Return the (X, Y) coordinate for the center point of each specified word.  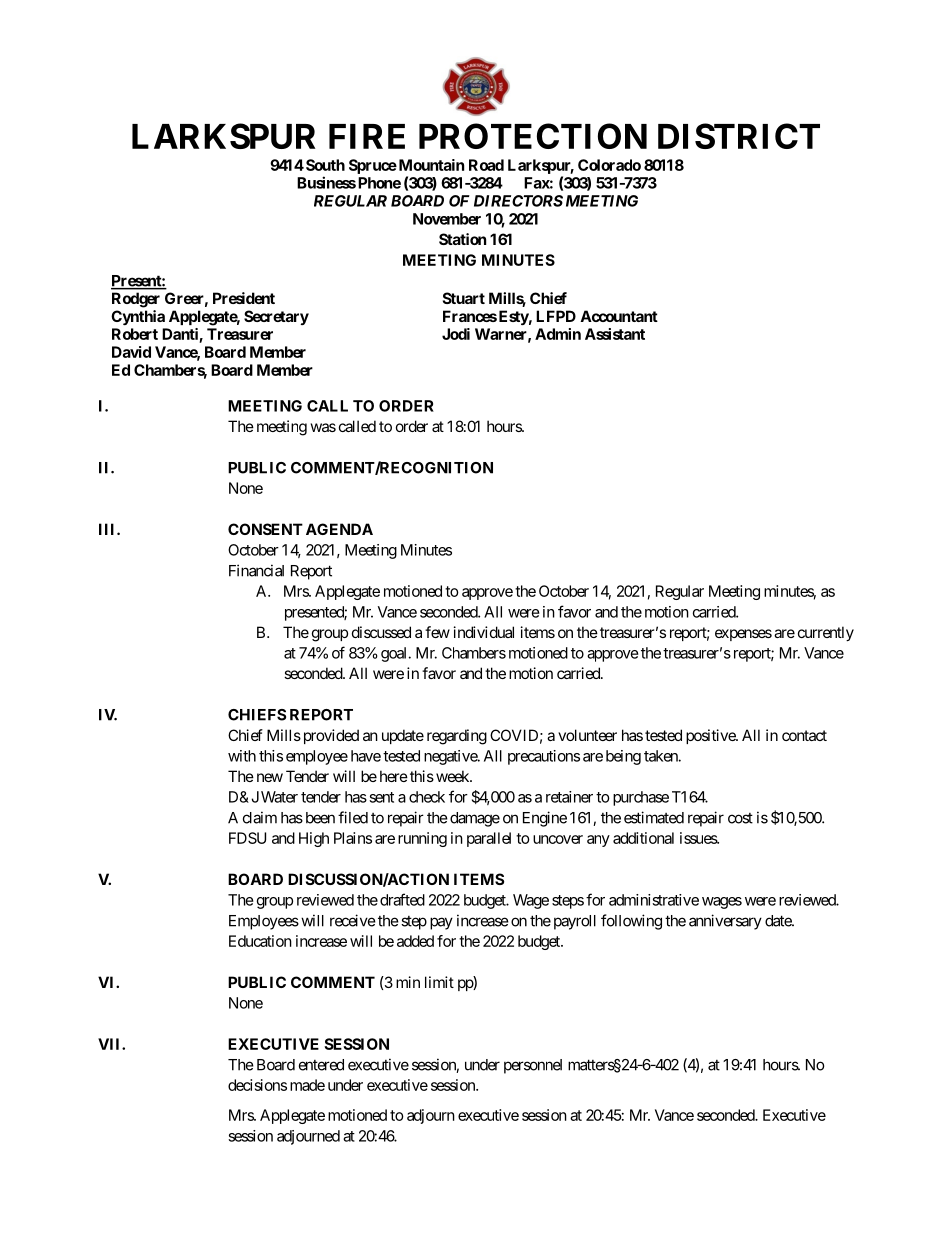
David (131, 352)
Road (486, 165)
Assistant (615, 334)
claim (260, 817)
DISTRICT (739, 136)
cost (740, 818)
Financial (256, 570)
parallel (489, 839)
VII (110, 1044)
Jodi (456, 334)
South (324, 165)
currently (826, 633)
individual (484, 632)
